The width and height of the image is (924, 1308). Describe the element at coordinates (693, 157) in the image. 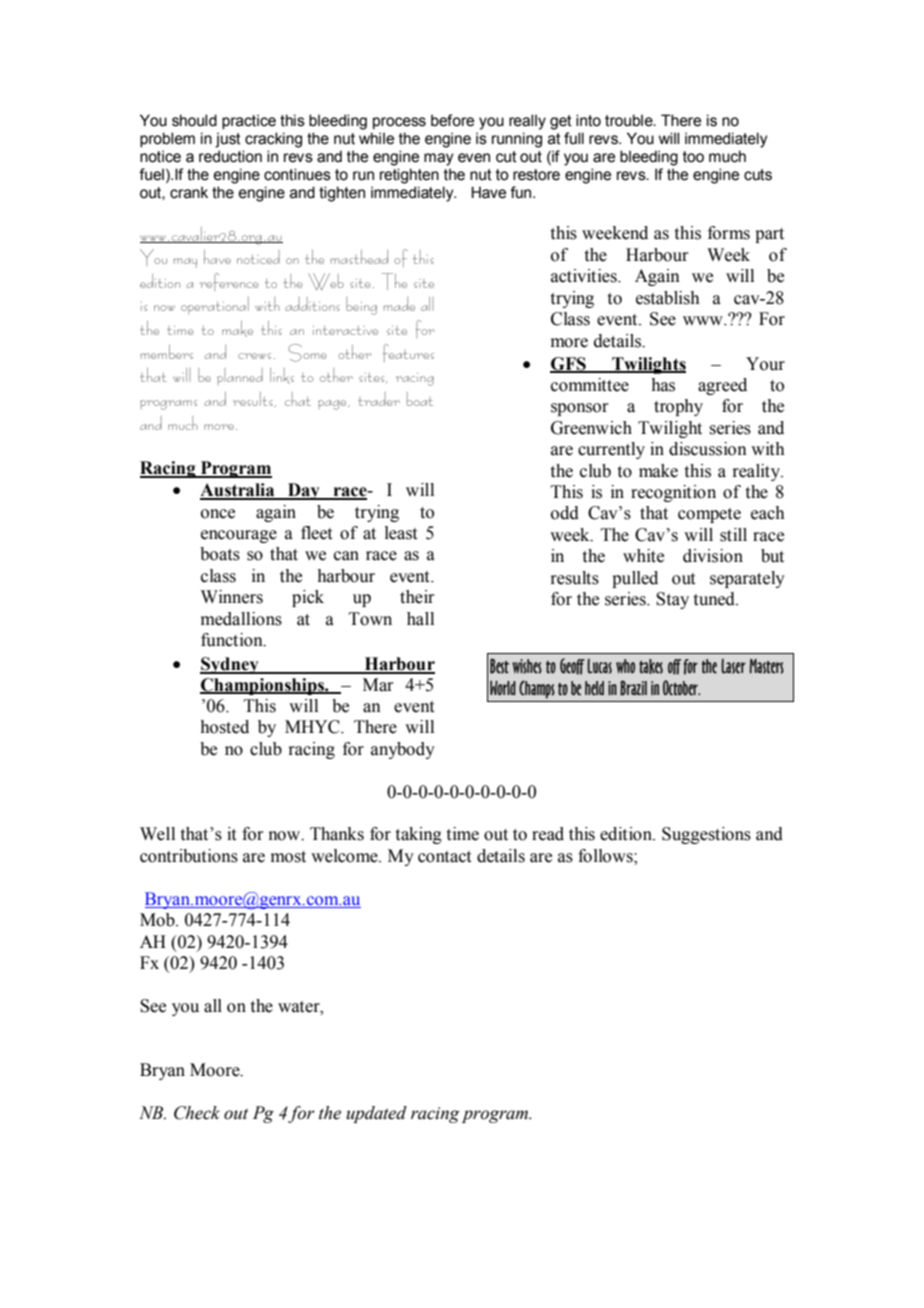

I see `too` at that location.
